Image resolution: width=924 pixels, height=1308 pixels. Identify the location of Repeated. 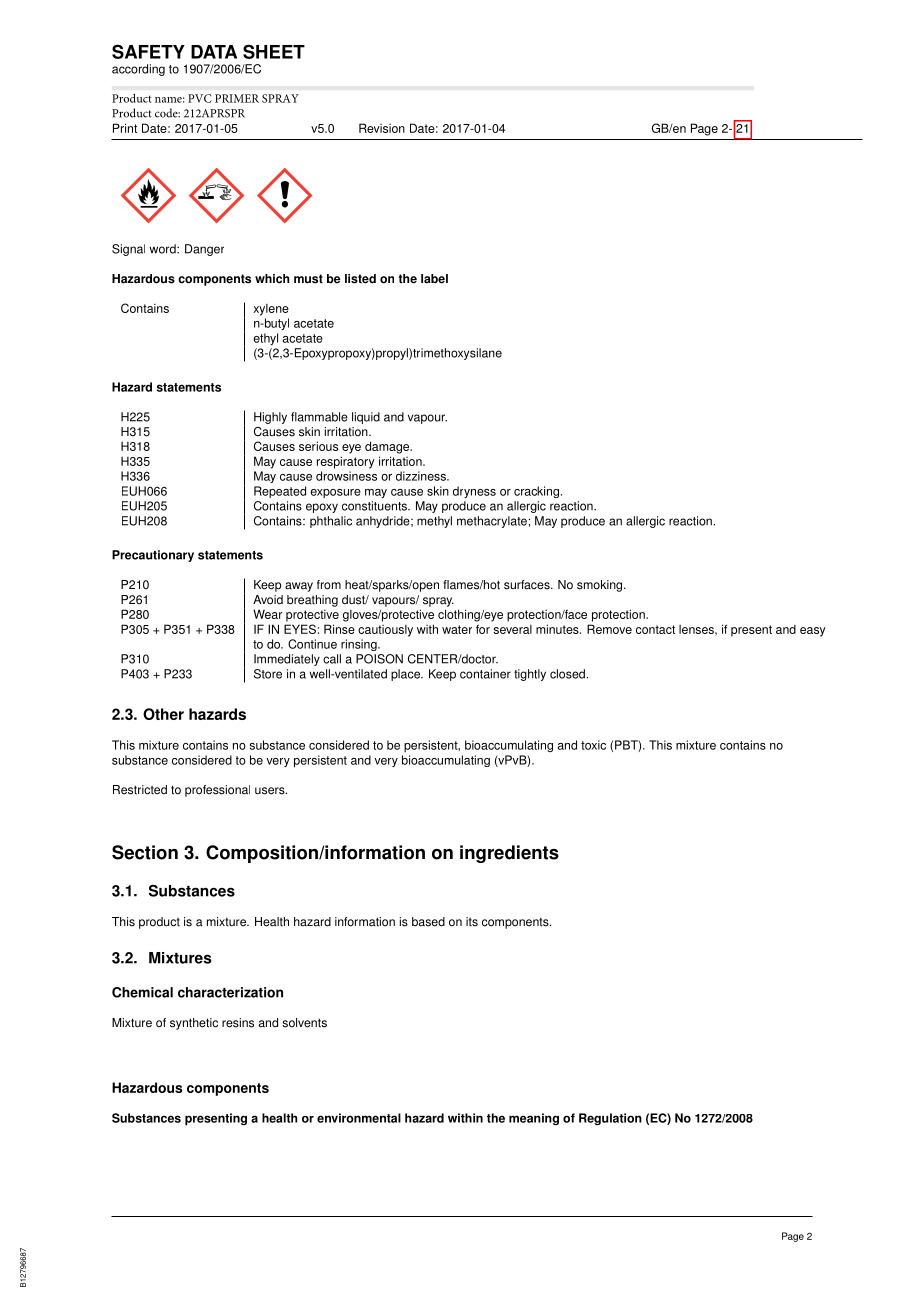
(280, 492).
